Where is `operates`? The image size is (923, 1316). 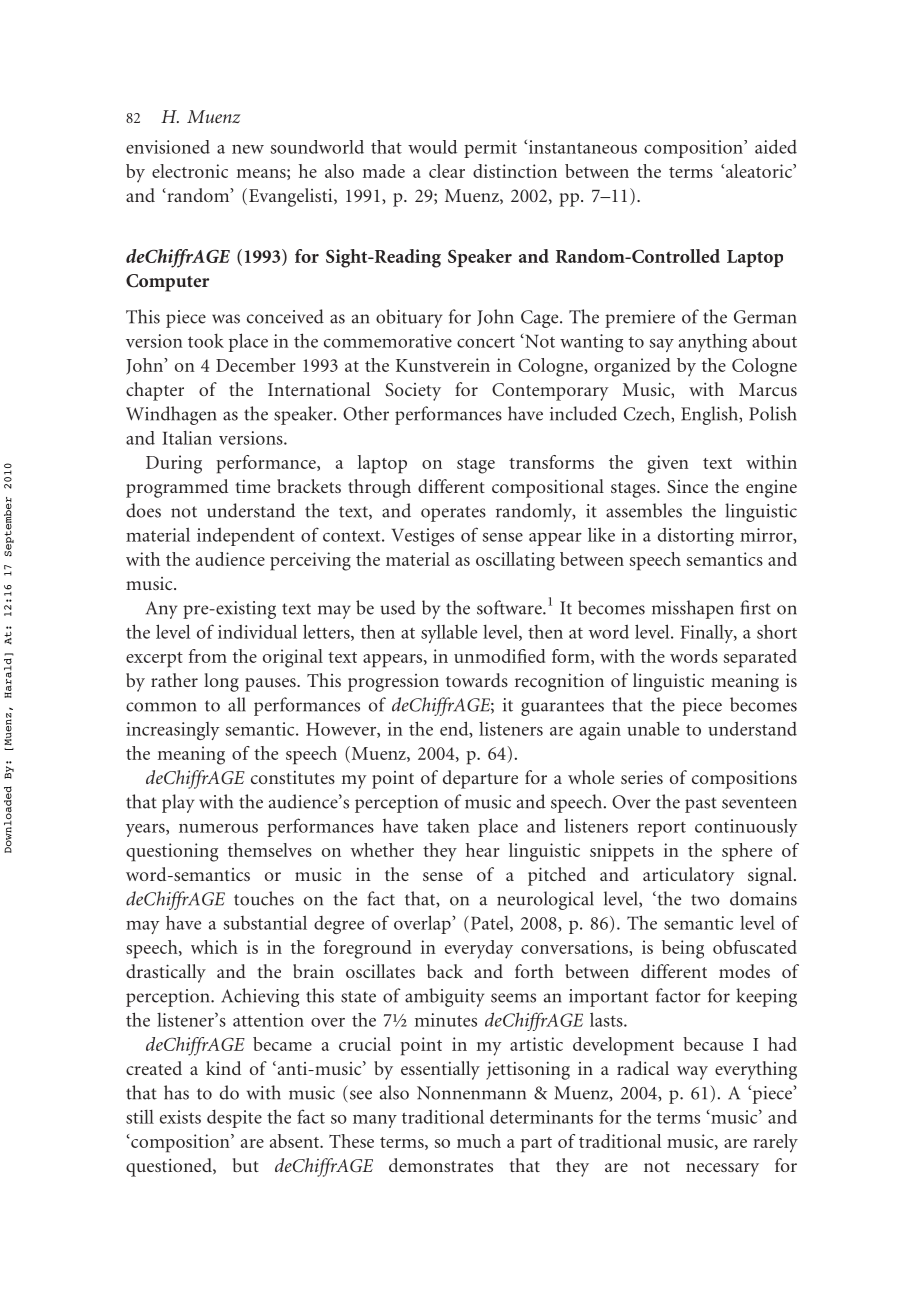
operates is located at coordinates (453, 514).
